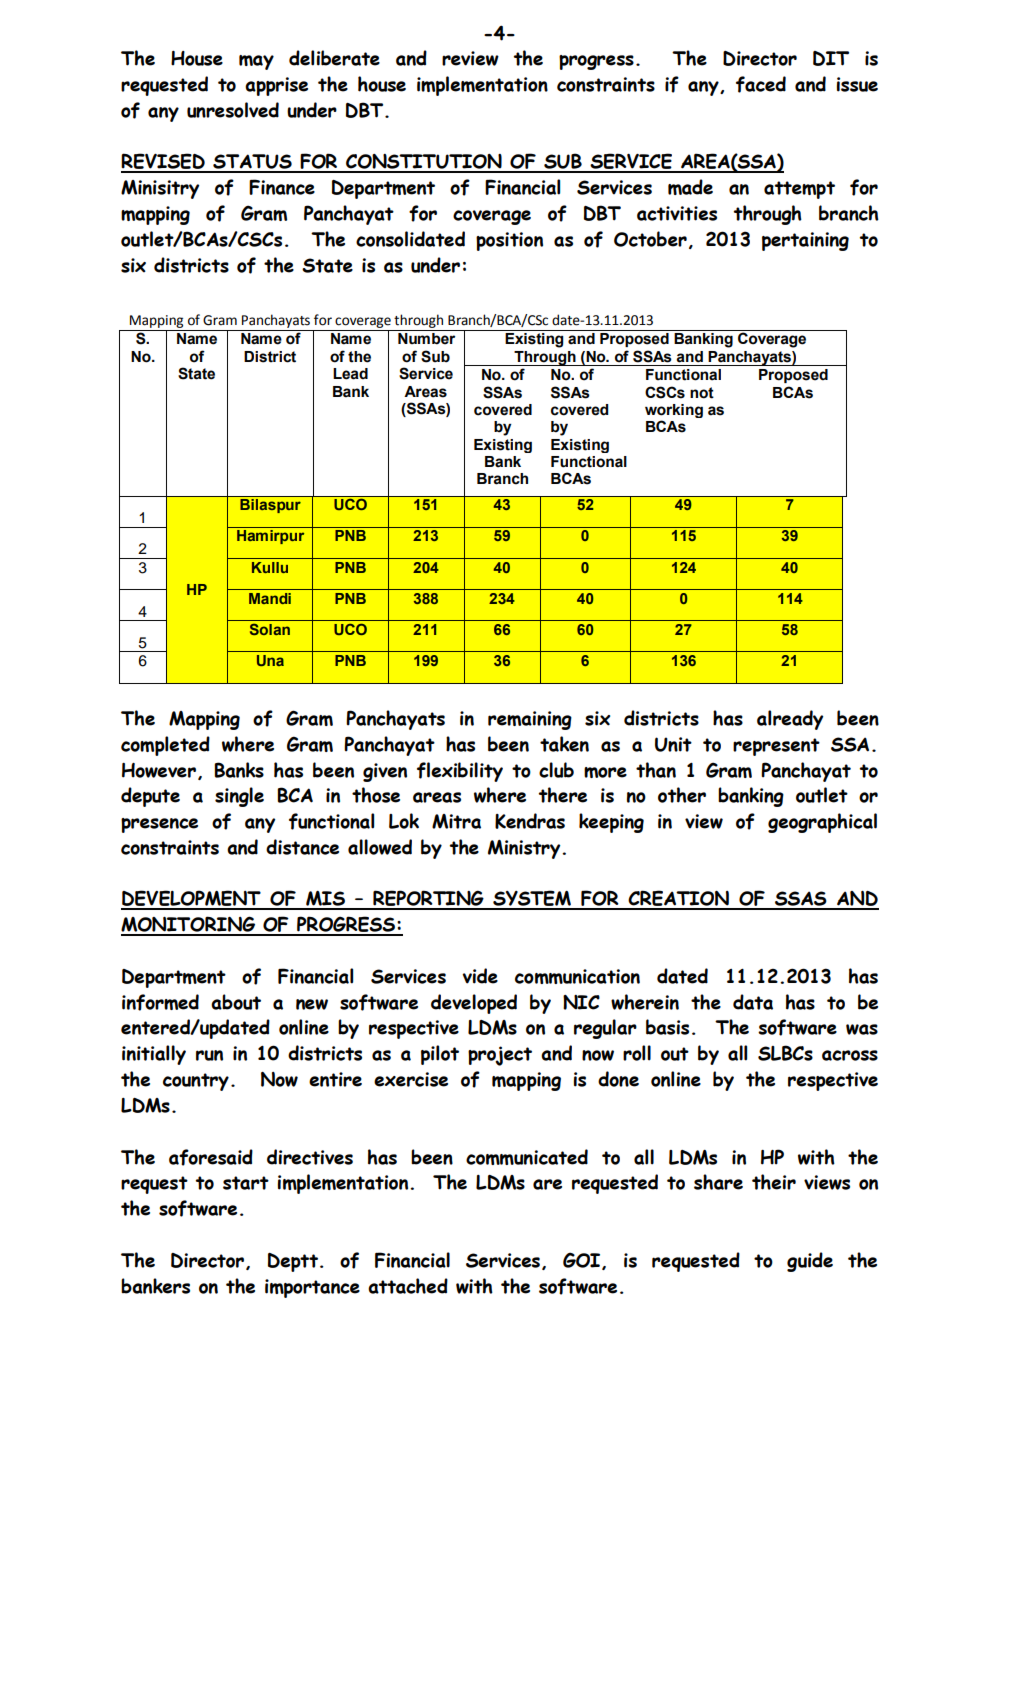  I want to click on not, so click(702, 393).
